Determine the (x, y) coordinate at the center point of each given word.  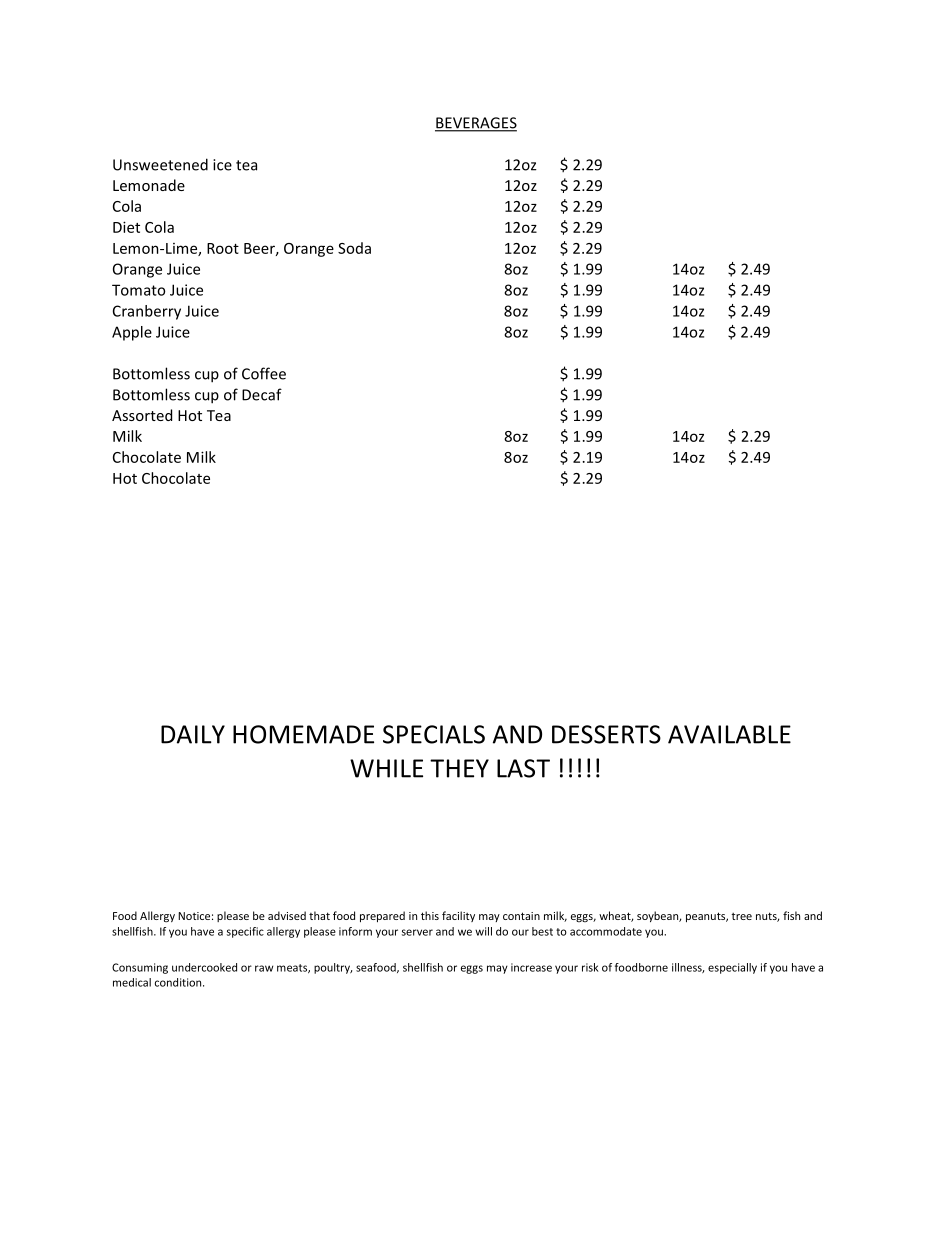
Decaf (262, 394)
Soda (354, 248)
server (417, 932)
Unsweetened (160, 164)
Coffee (264, 373)
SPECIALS (434, 734)
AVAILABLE (729, 734)
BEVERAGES (476, 124)
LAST (523, 768)
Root (223, 248)
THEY (459, 768)
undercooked (204, 967)
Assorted (142, 415)
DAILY (193, 734)
